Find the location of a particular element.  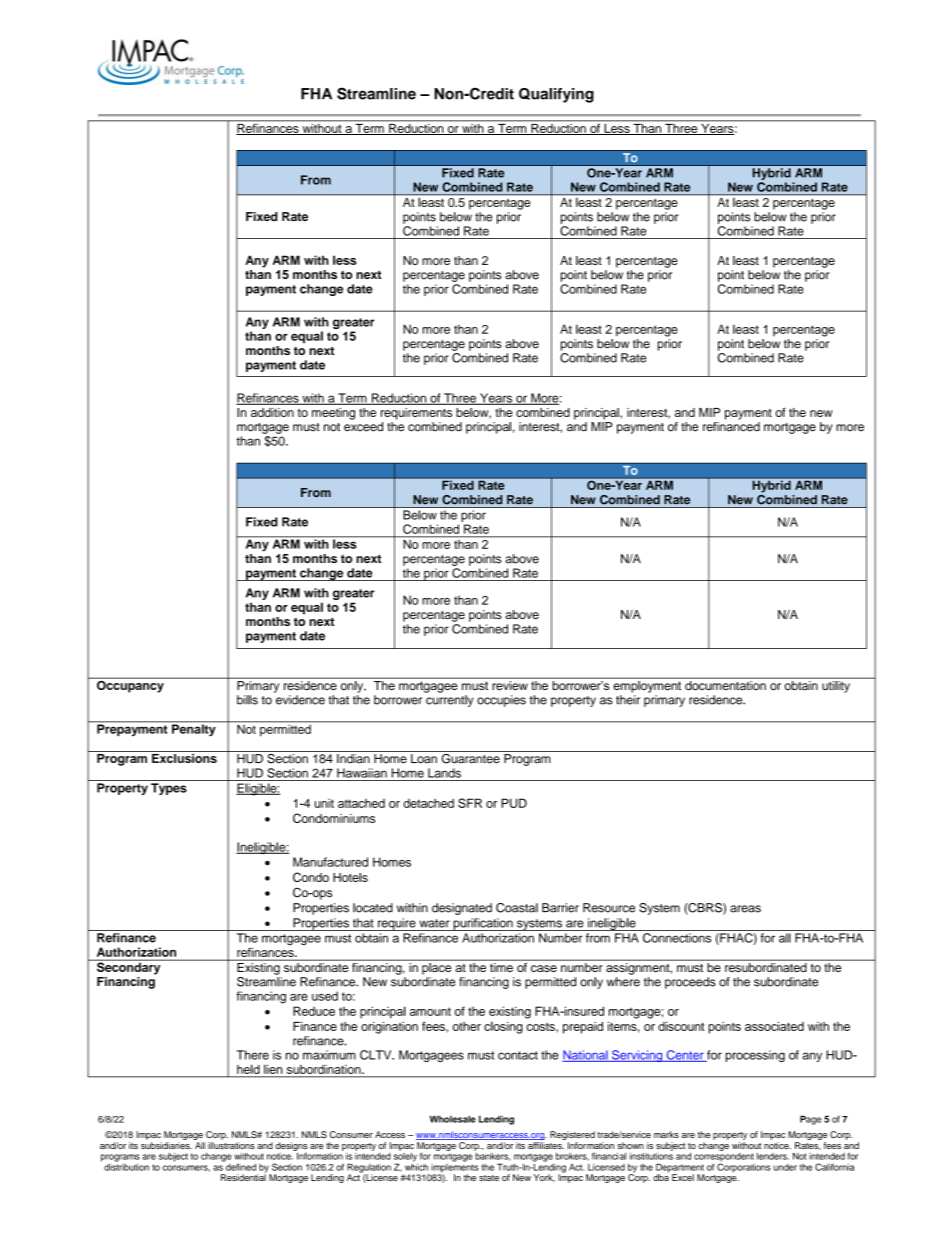

occupies is located at coordinates (501, 701).
